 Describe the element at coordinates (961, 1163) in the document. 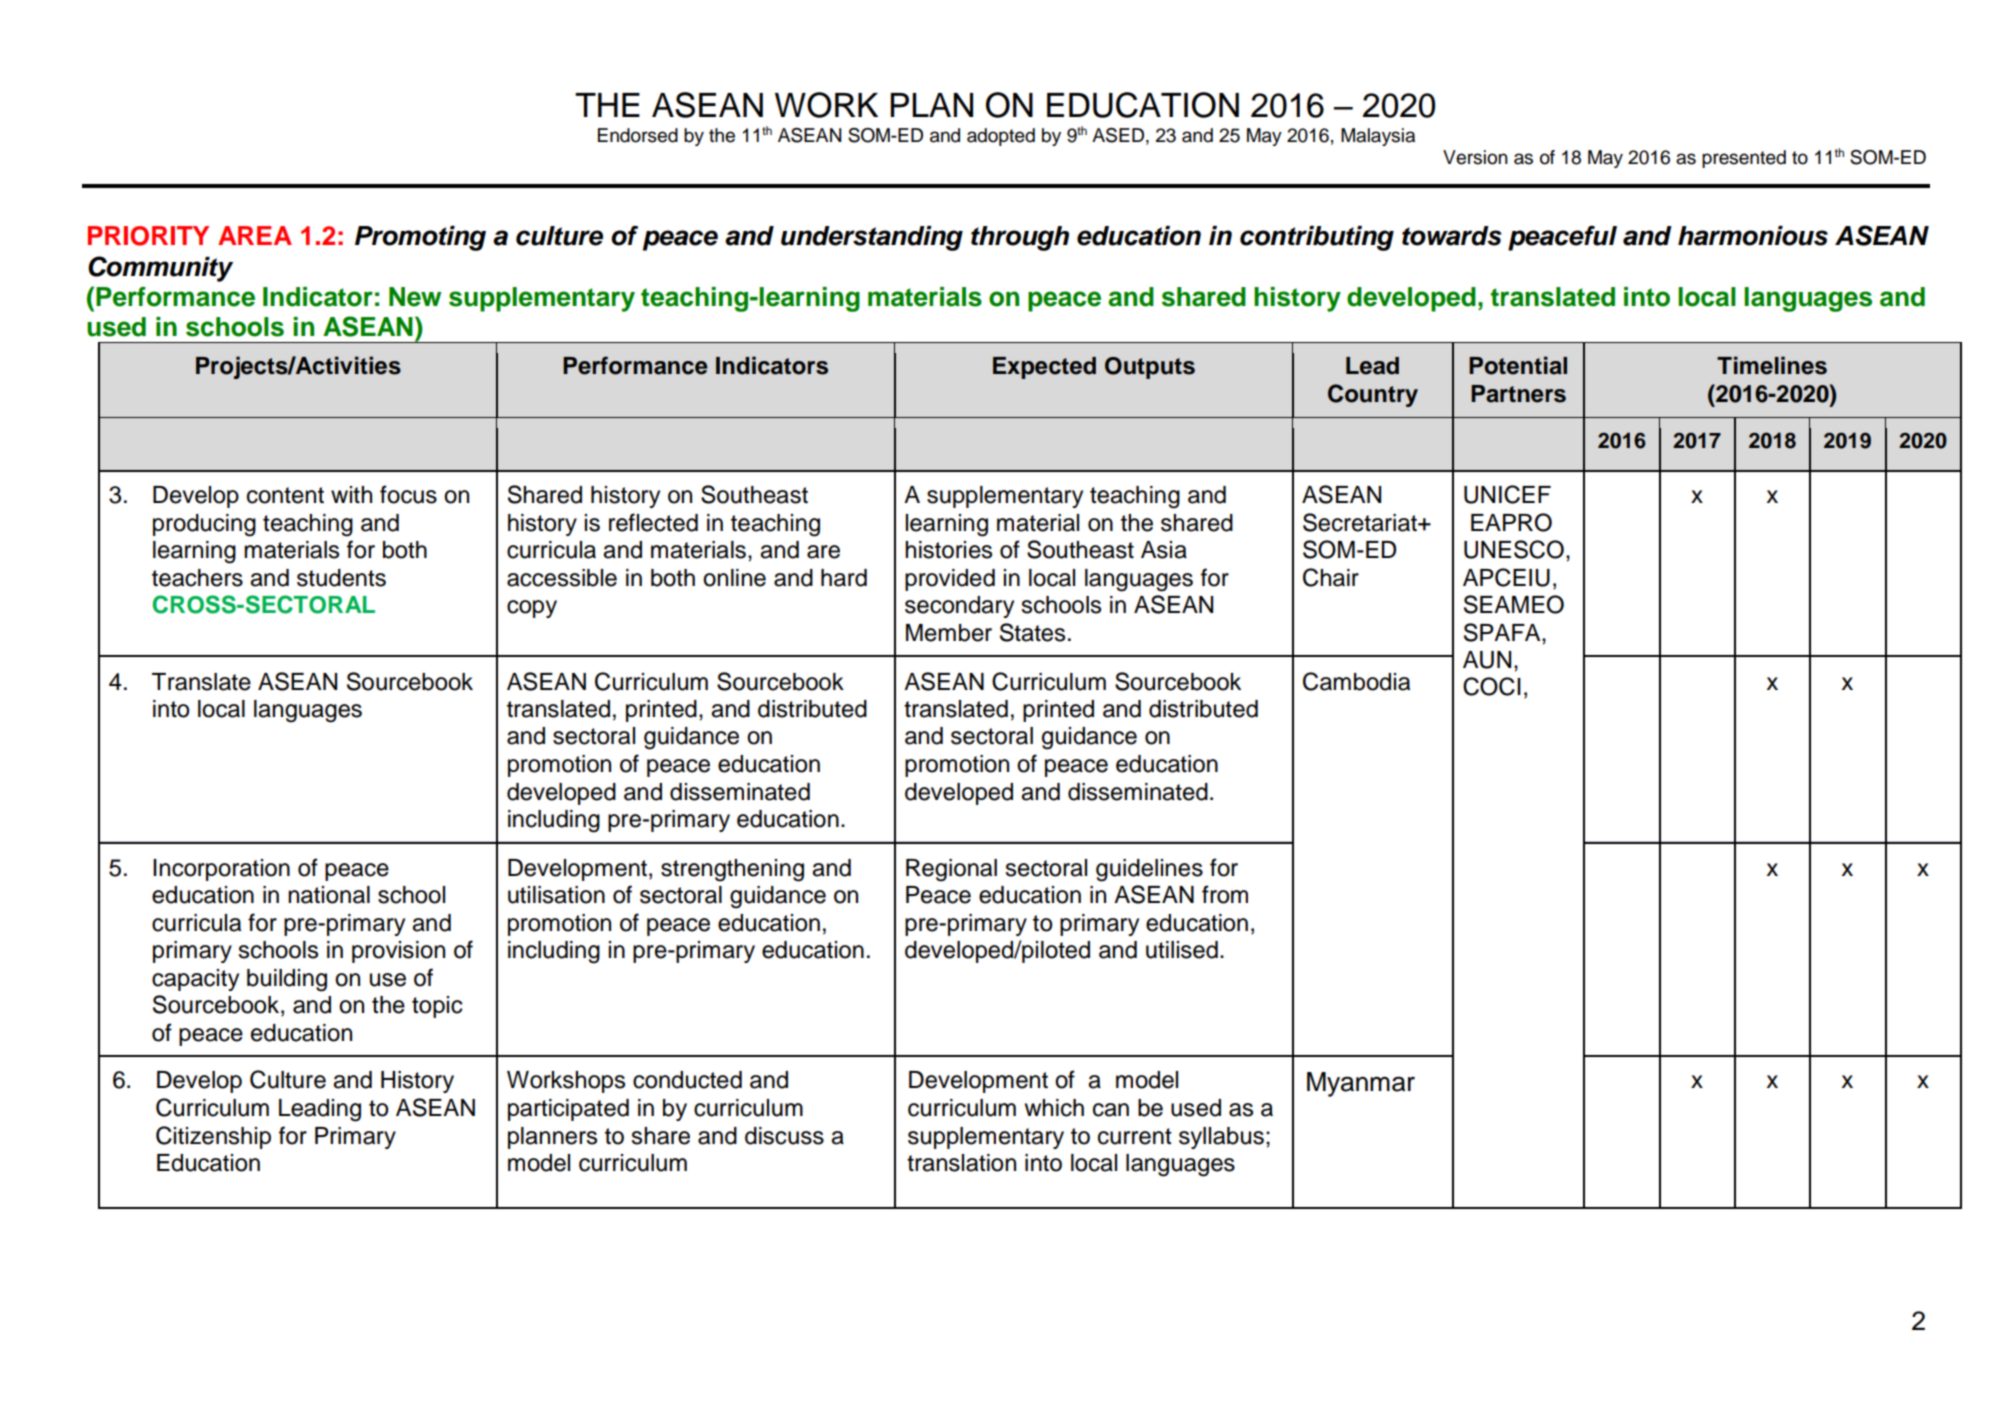

I see `translation` at that location.
